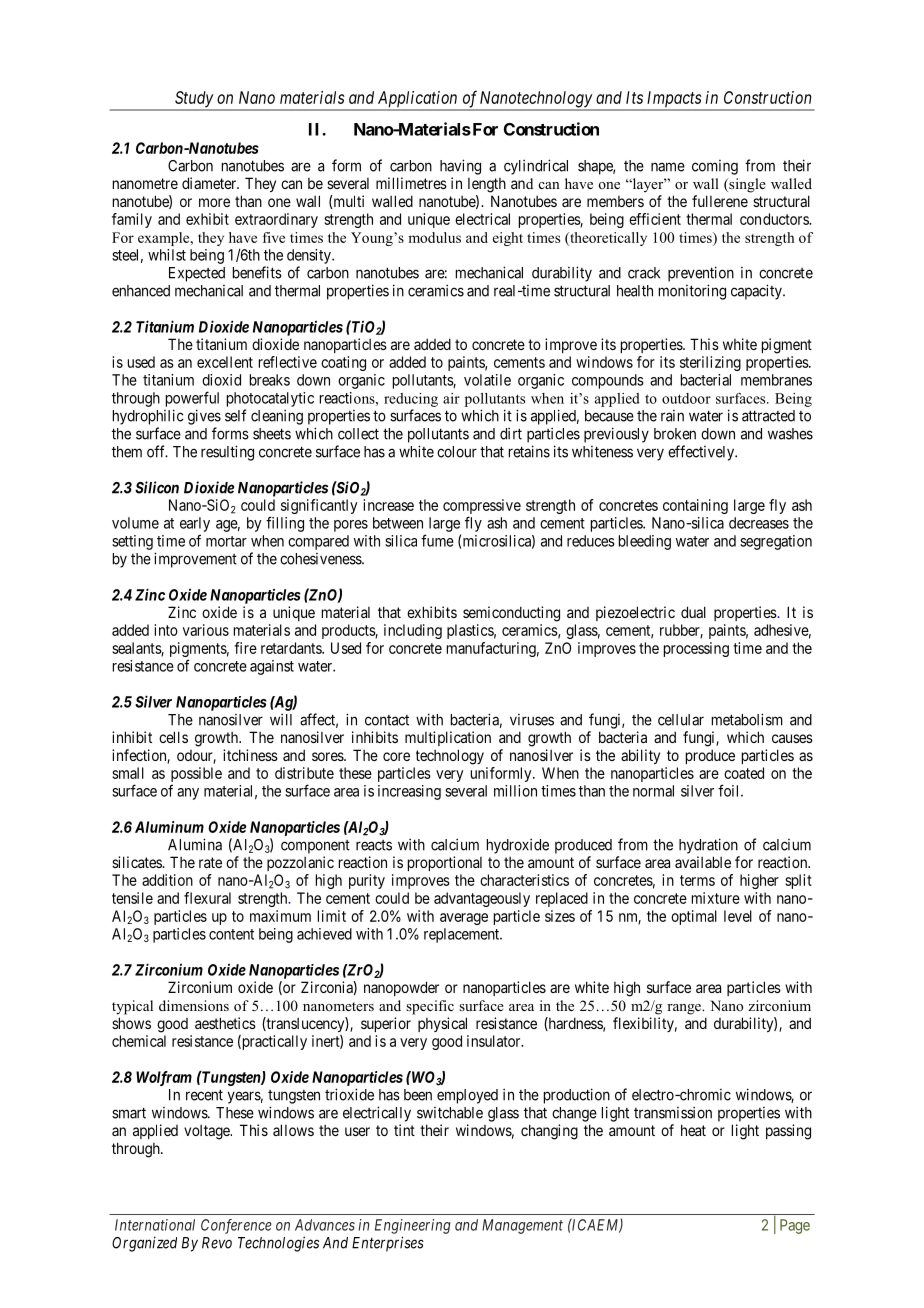  I want to click on Page, so click(795, 1226).
